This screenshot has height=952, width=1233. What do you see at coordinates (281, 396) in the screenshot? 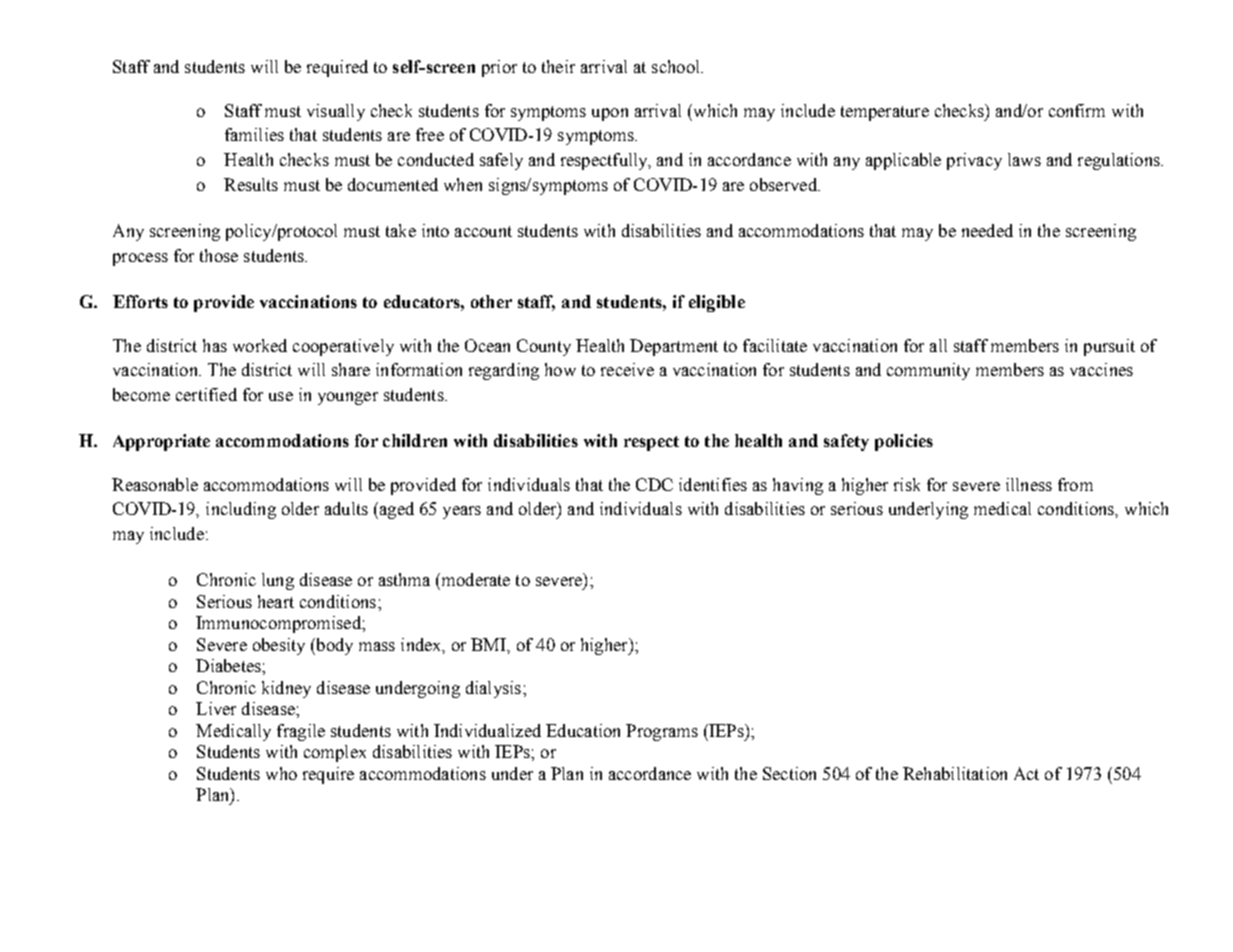
I see `use` at bounding box center [281, 396].
